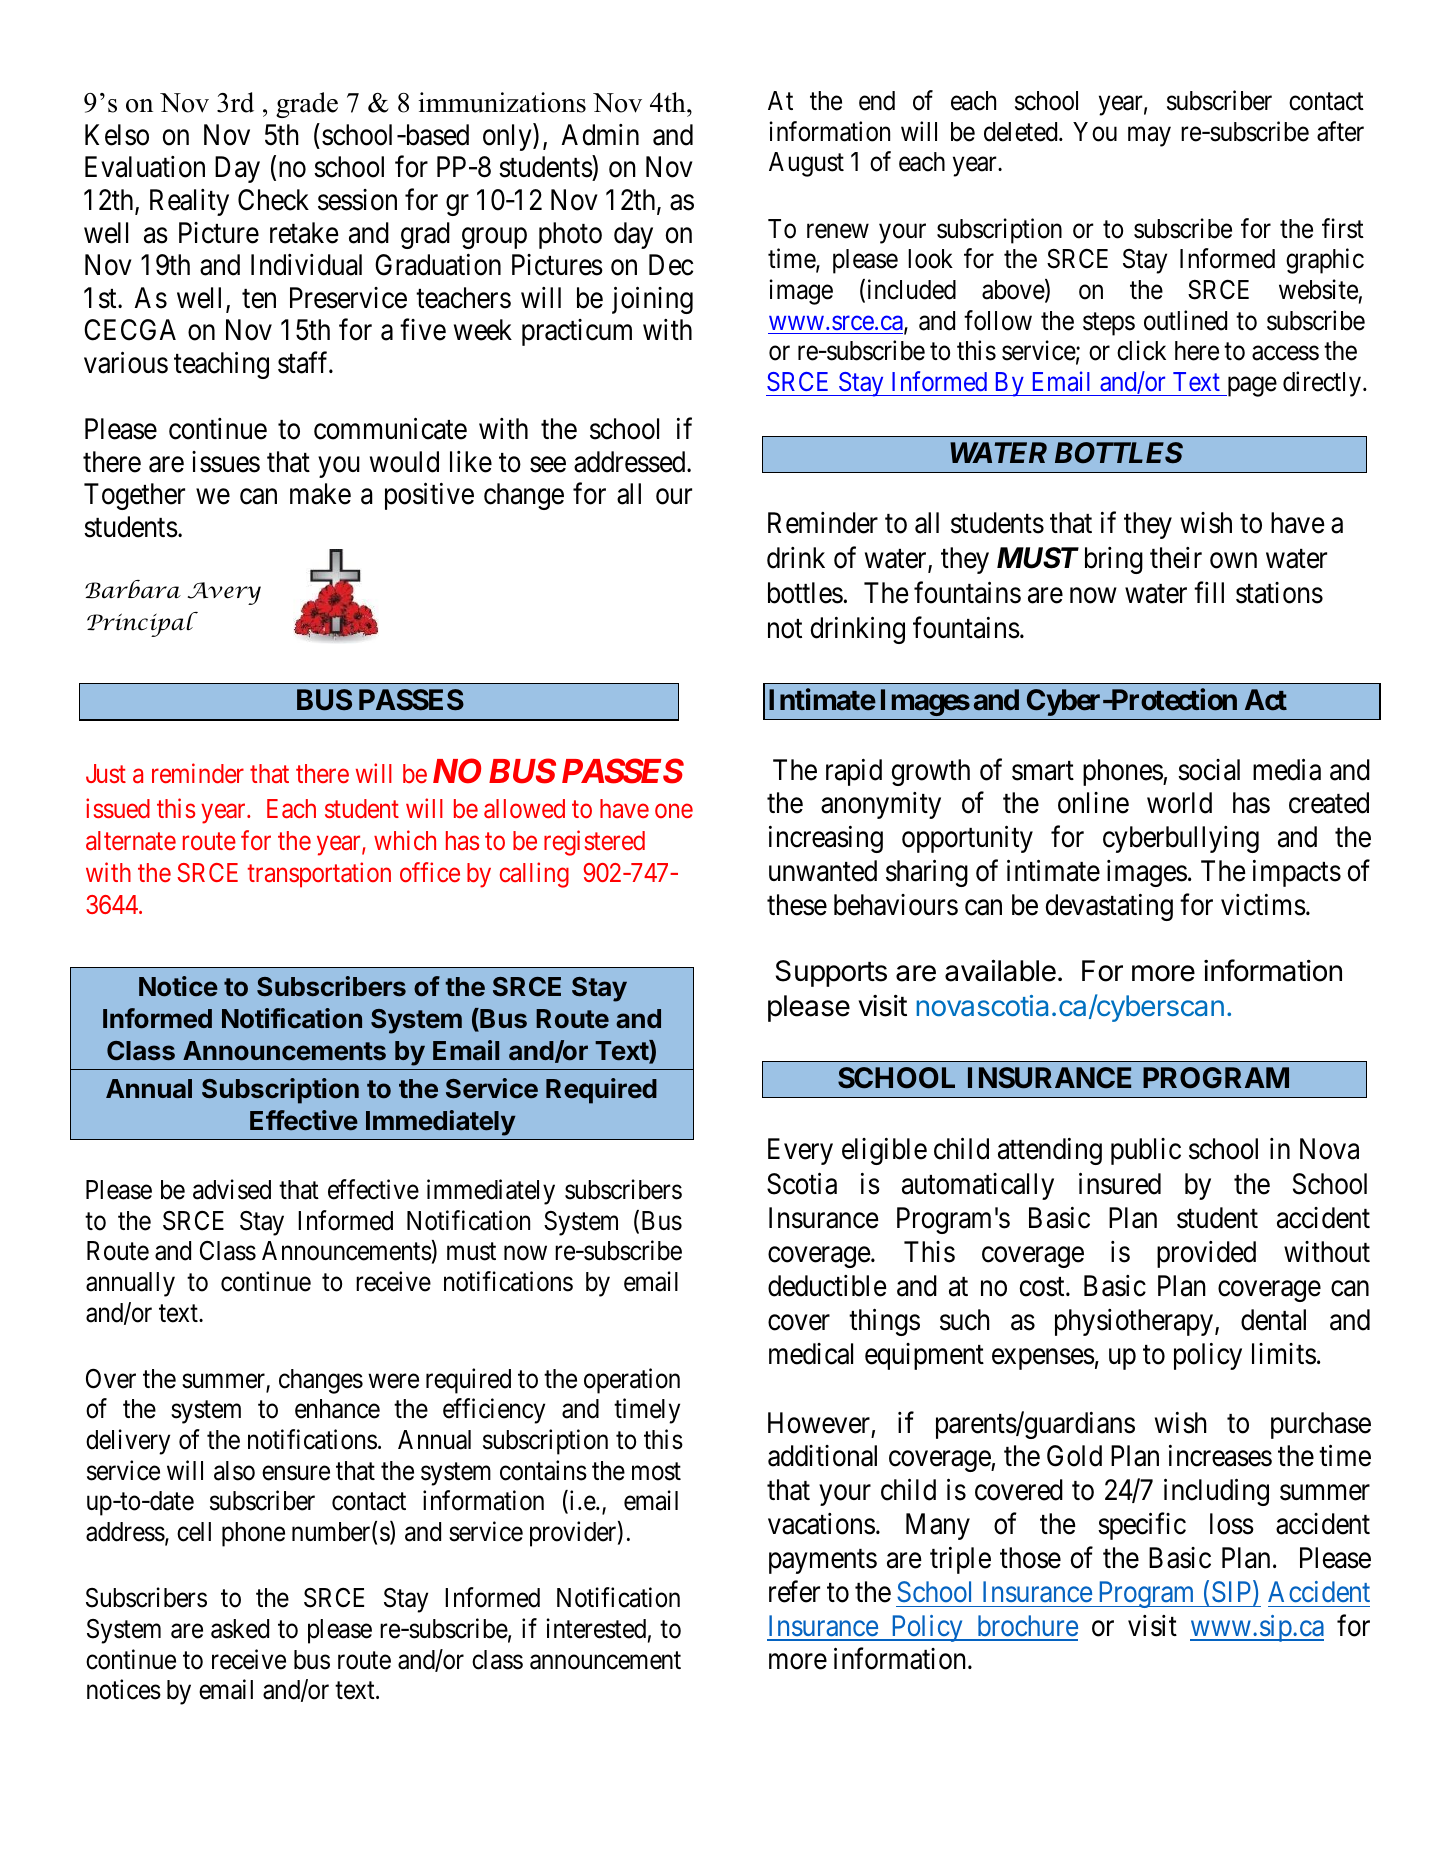 This screenshot has width=1447, height=1872. What do you see at coordinates (1206, 1254) in the screenshot?
I see `provided` at bounding box center [1206, 1254].
